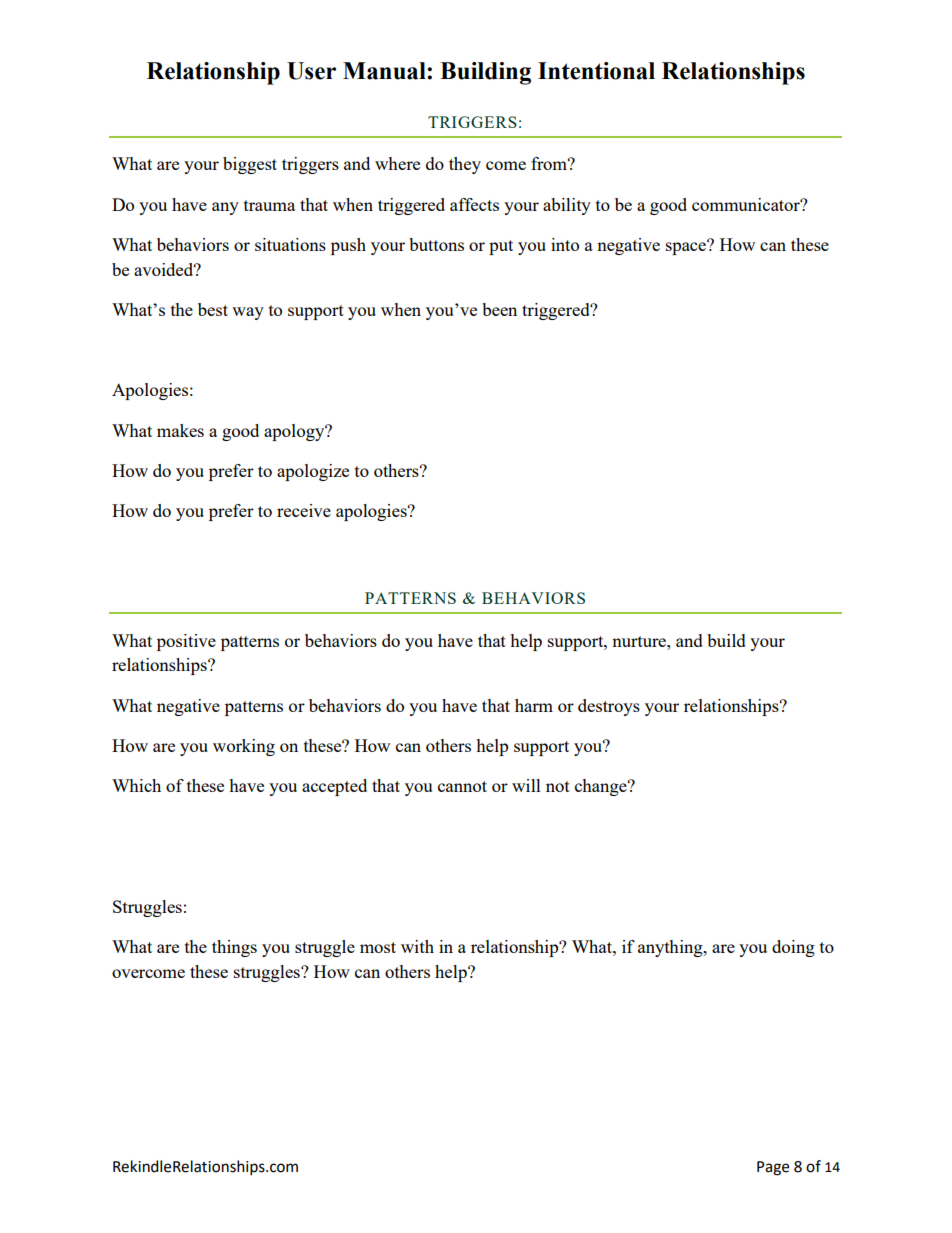 The width and height of the screenshot is (952, 1233). Describe the element at coordinates (640, 641) in the screenshot. I see `nurture` at that location.
